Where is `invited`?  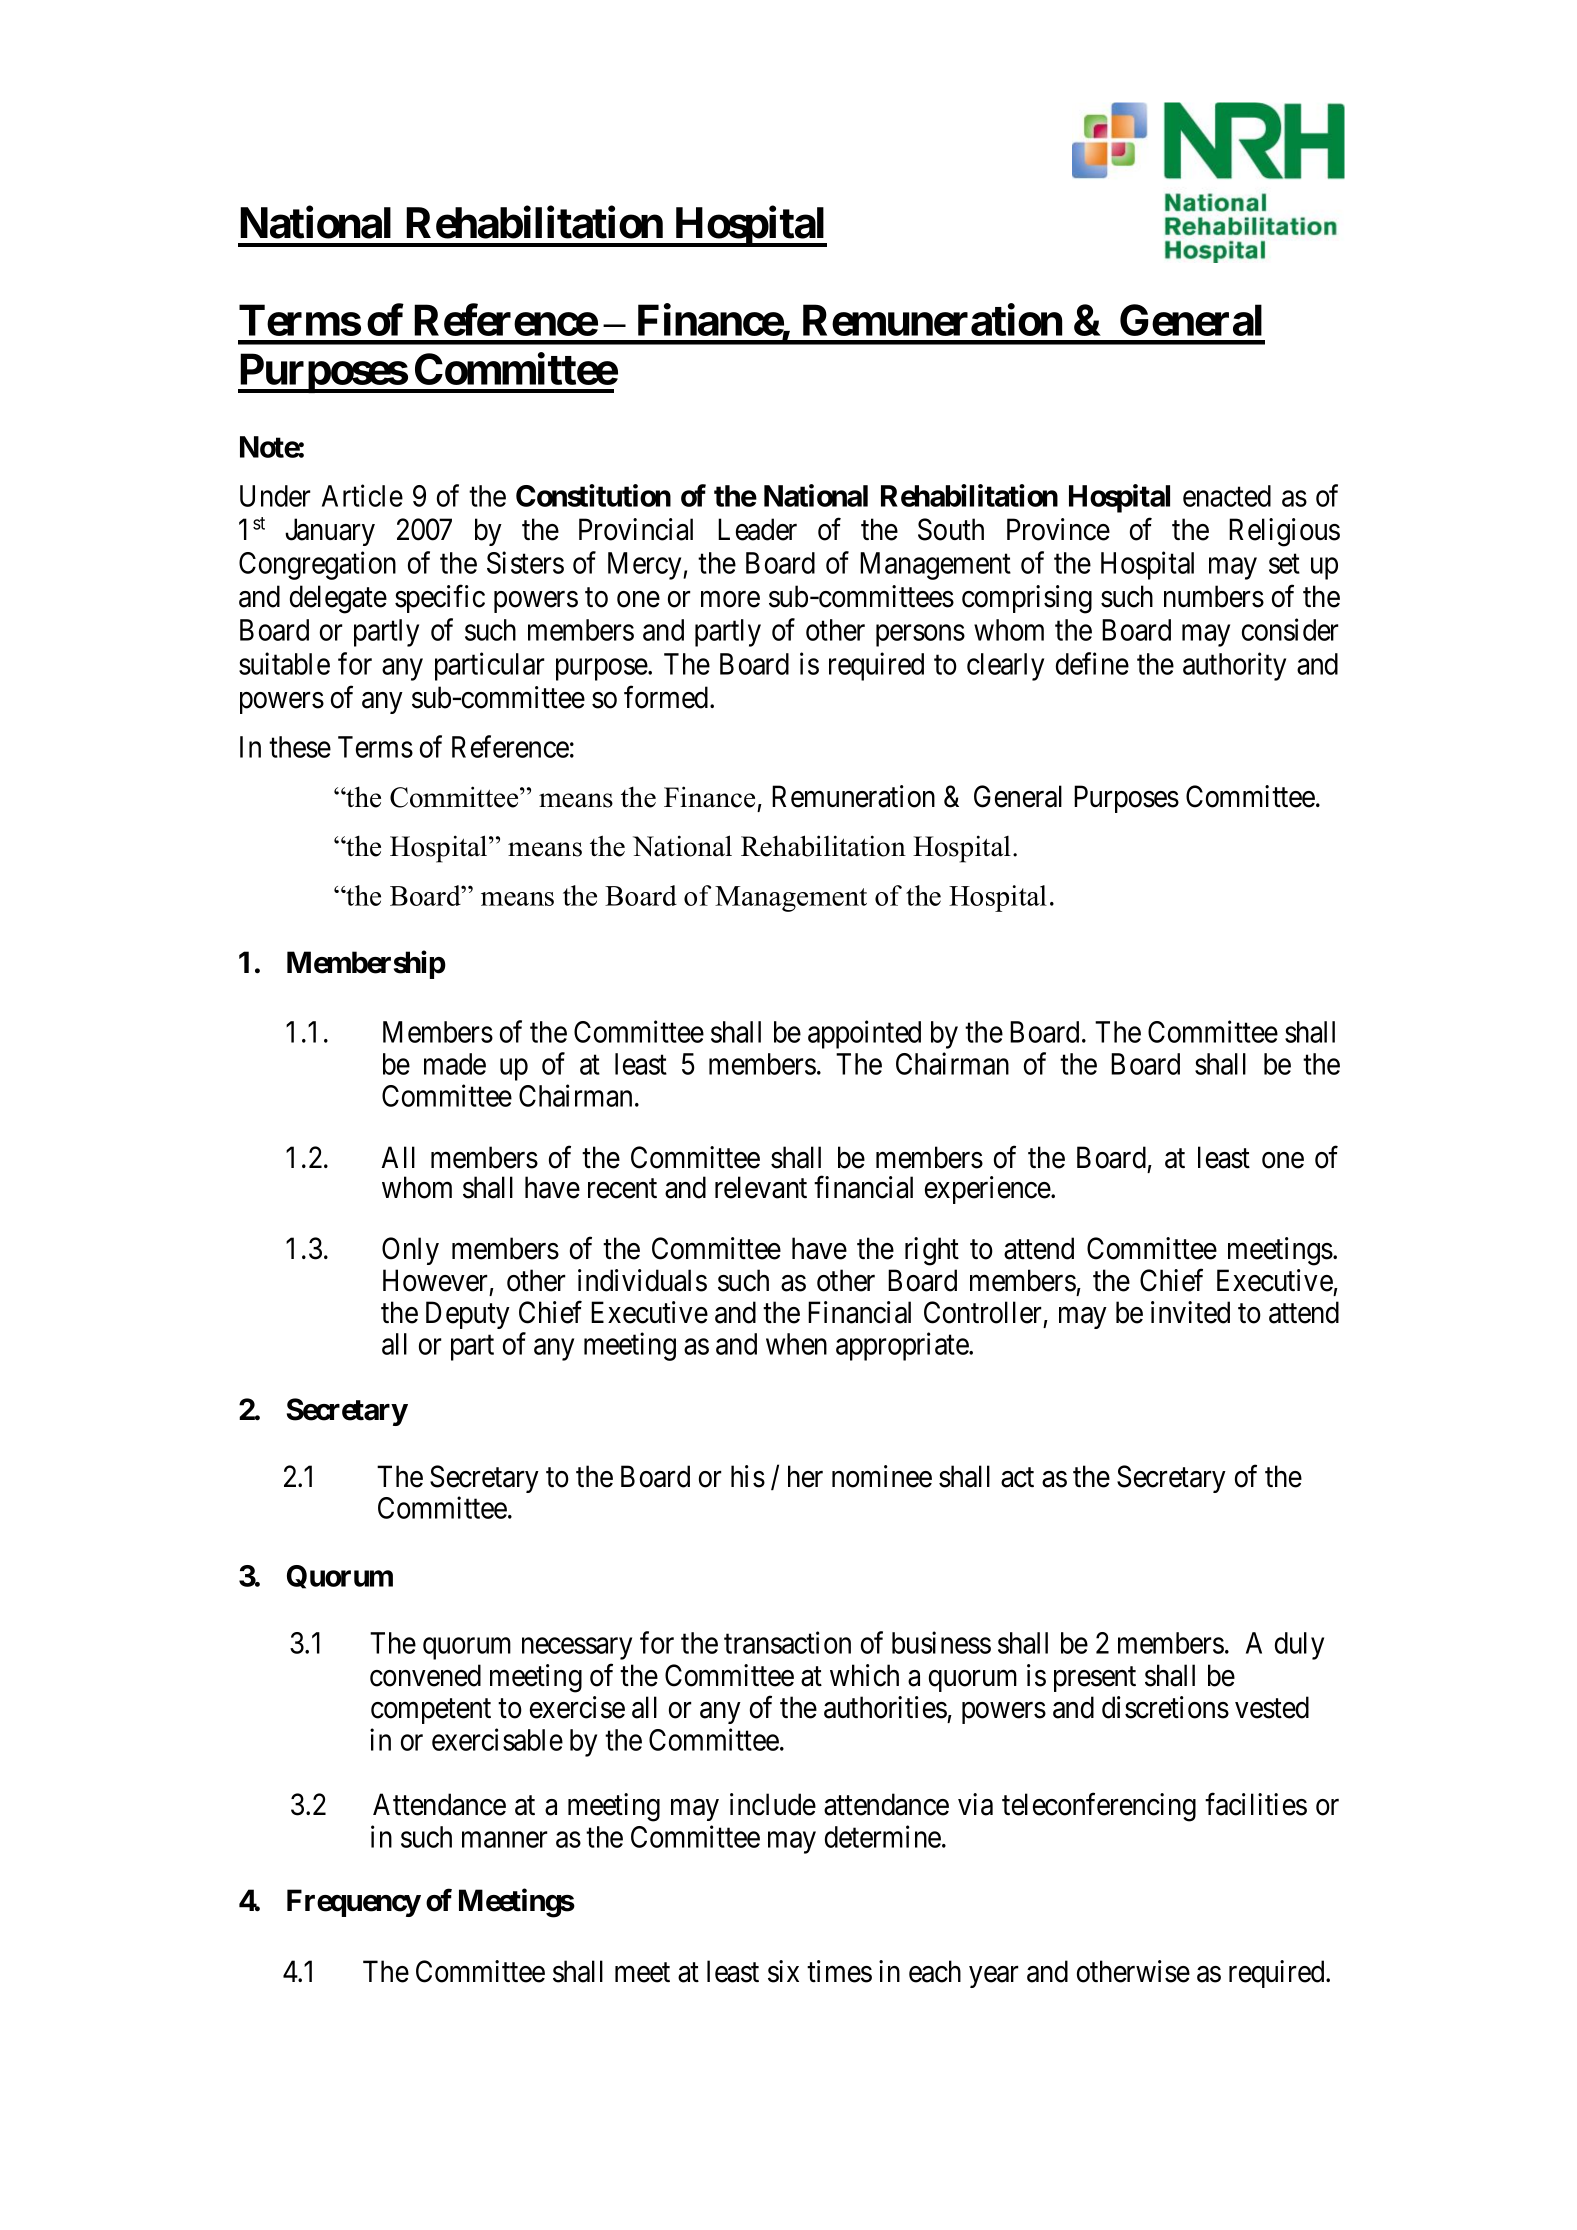 invited is located at coordinates (1190, 1312).
